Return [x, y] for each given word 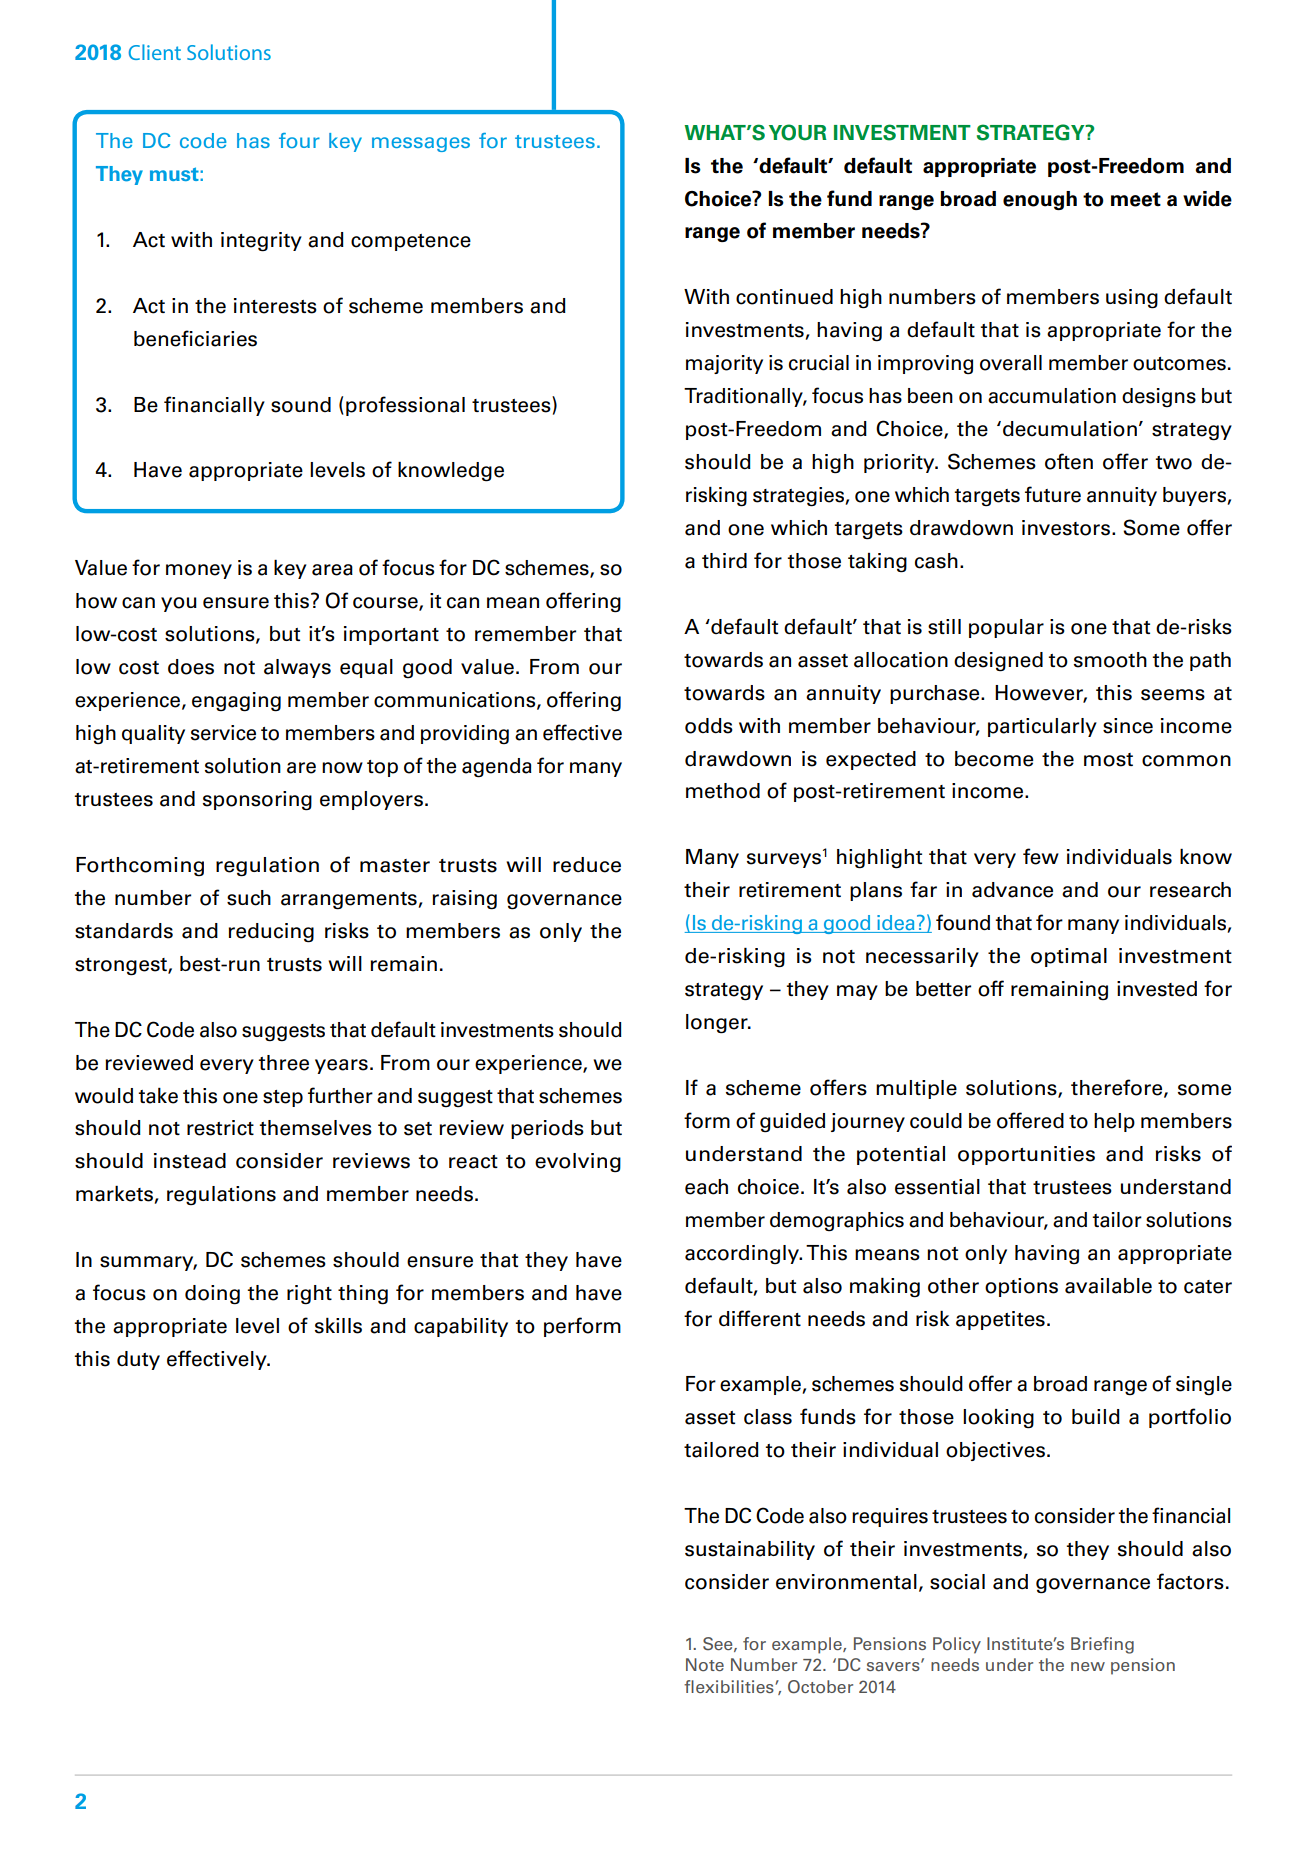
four [299, 140]
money [199, 571]
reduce [587, 865]
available [1108, 1286]
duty [138, 1360]
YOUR [798, 132]
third [724, 560]
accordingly [743, 1255]
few [1041, 856]
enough [1040, 200]
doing [212, 1295]
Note [705, 1665]
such [249, 898]
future [1053, 494]
